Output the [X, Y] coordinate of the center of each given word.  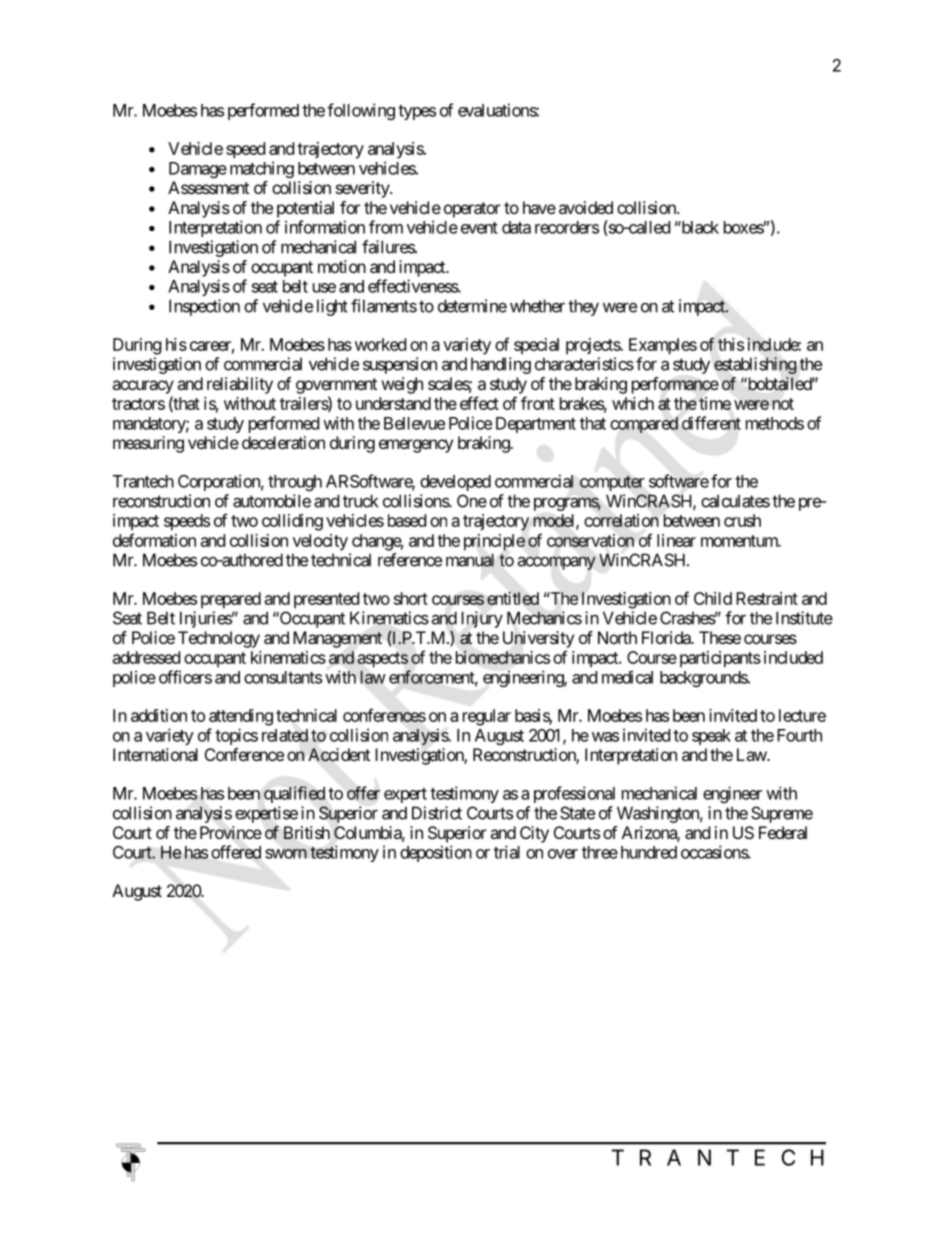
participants [720, 659]
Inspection [204, 307]
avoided [586, 207]
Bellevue [414, 423]
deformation [154, 540]
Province [231, 832]
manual [470, 560]
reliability [240, 385]
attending [241, 717]
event [479, 228]
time [715, 403]
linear [676, 540]
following [361, 111]
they [583, 307]
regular [487, 717]
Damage [198, 170]
